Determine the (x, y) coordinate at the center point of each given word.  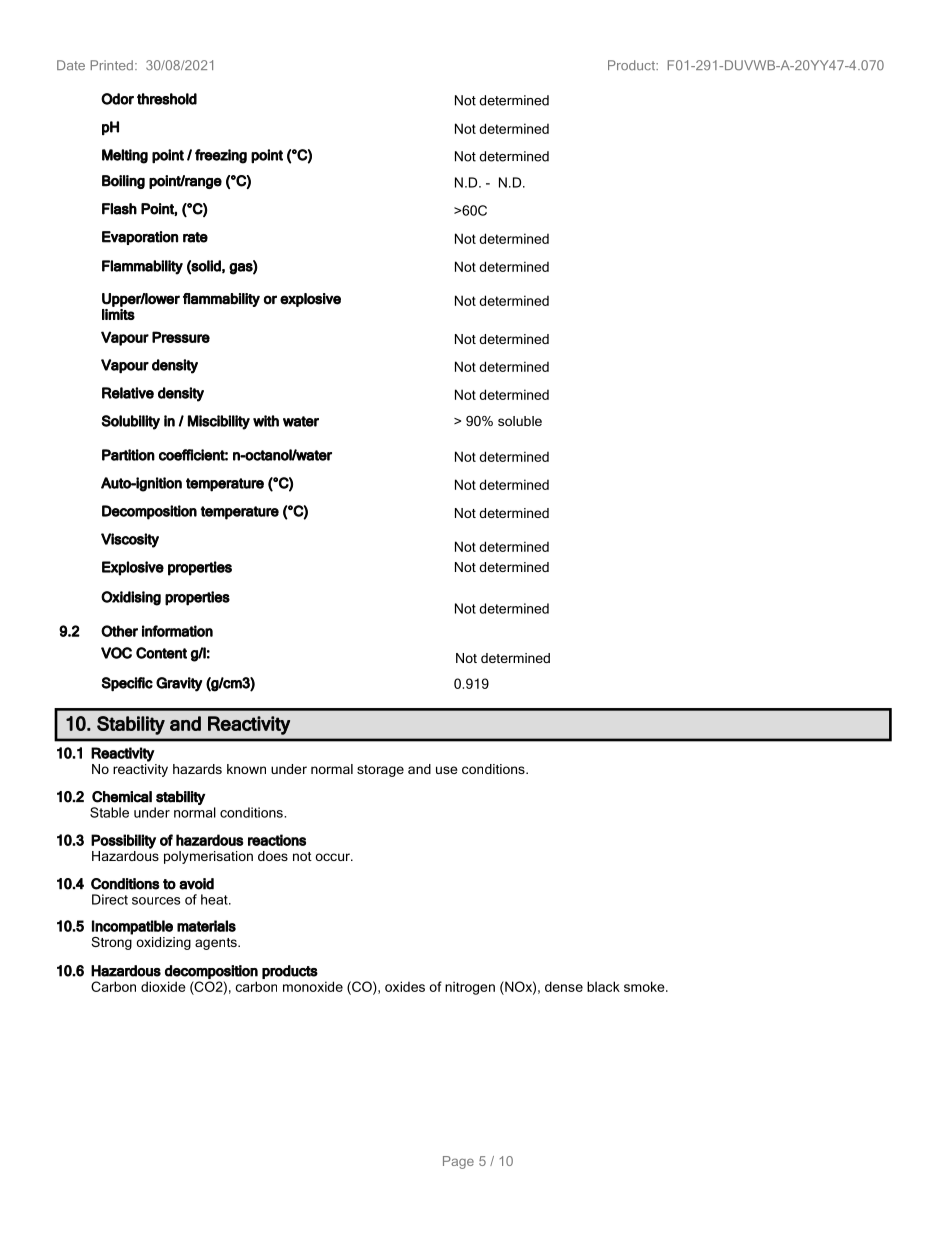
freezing (221, 156)
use (447, 770)
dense (564, 986)
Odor (117, 99)
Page (458, 1162)
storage (380, 771)
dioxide (163, 986)
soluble (520, 421)
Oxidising (131, 598)
